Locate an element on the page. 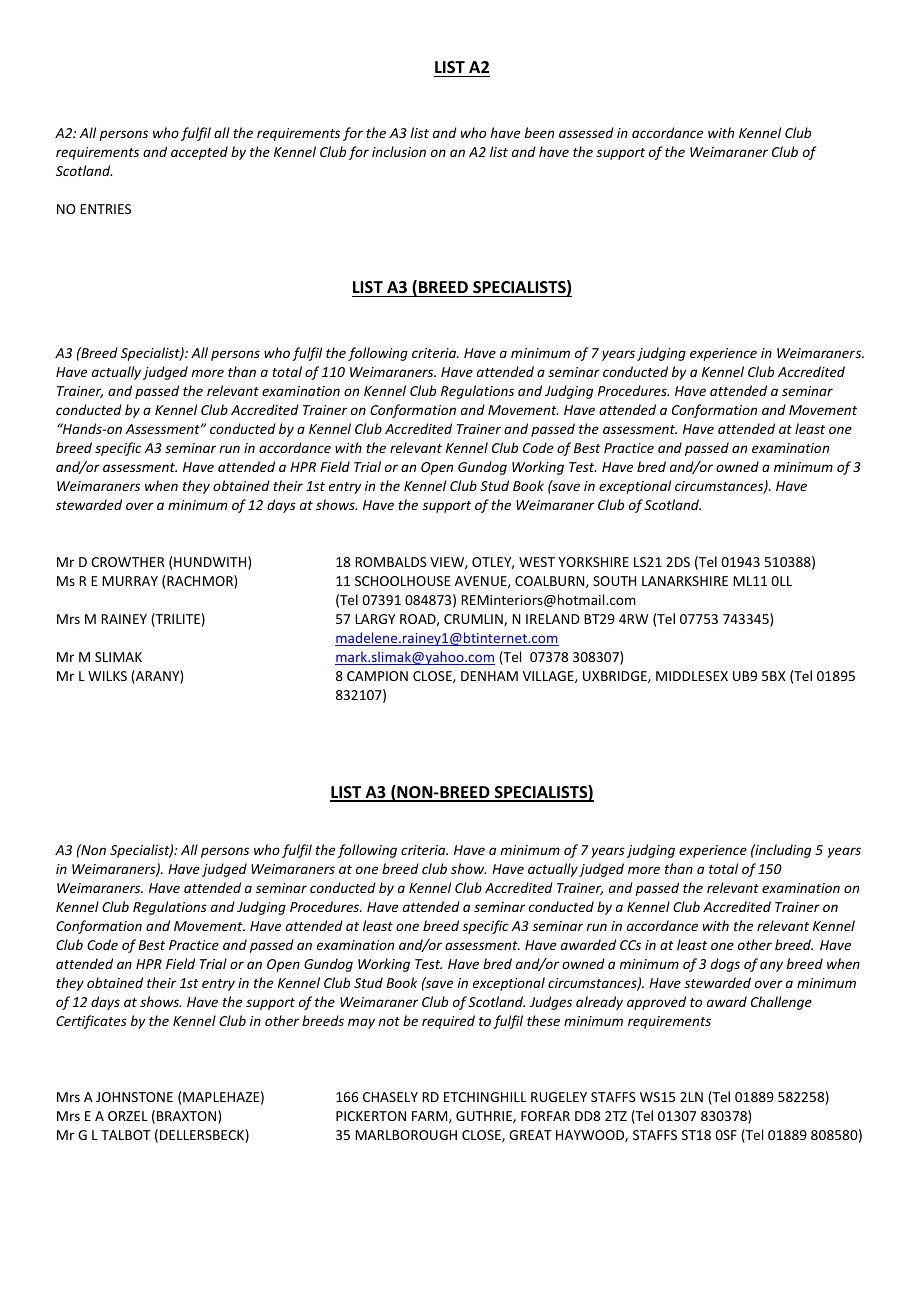 The image size is (924, 1308). MURRAY is located at coordinates (130, 581).
